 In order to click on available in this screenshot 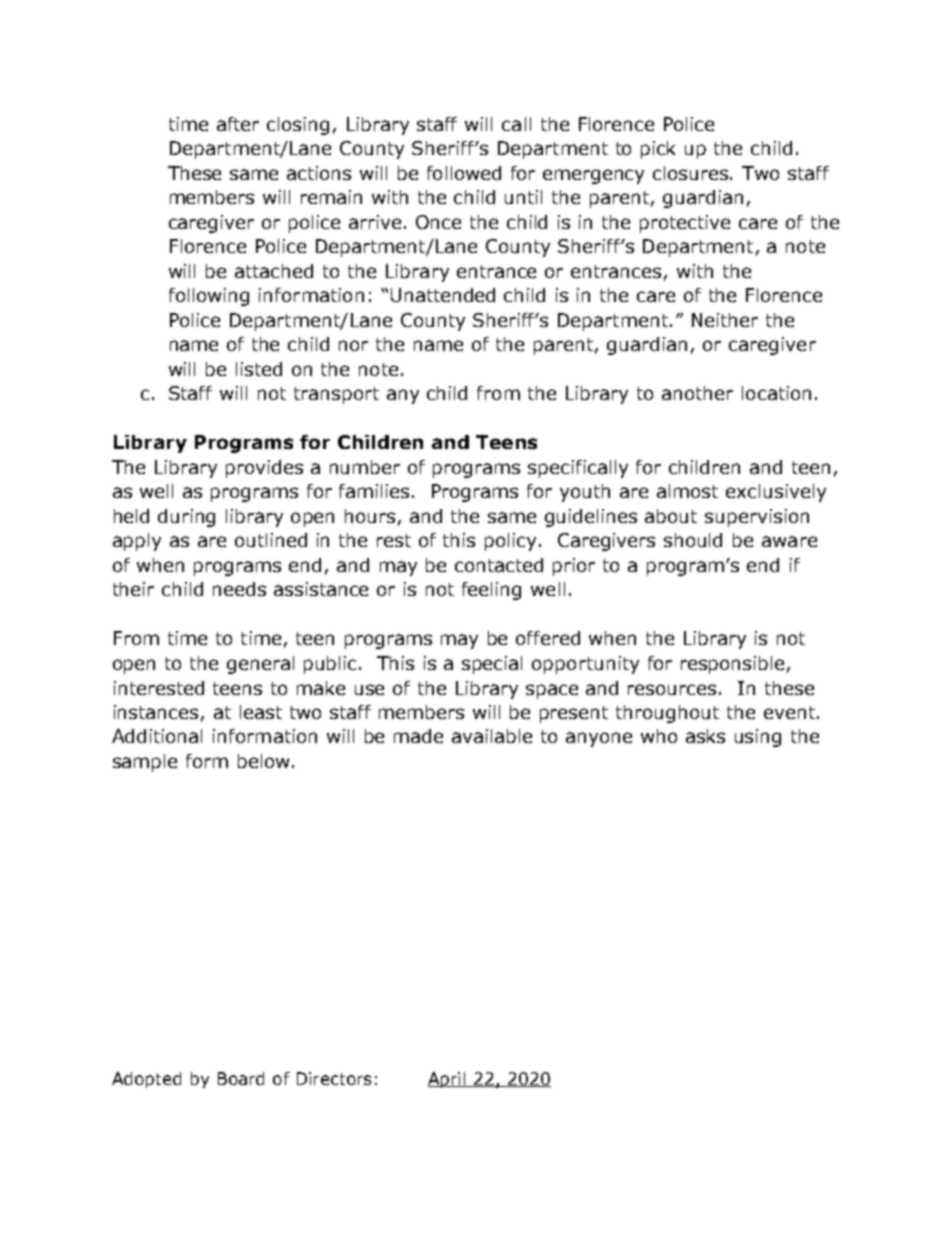, I will do `click(492, 736)`.
